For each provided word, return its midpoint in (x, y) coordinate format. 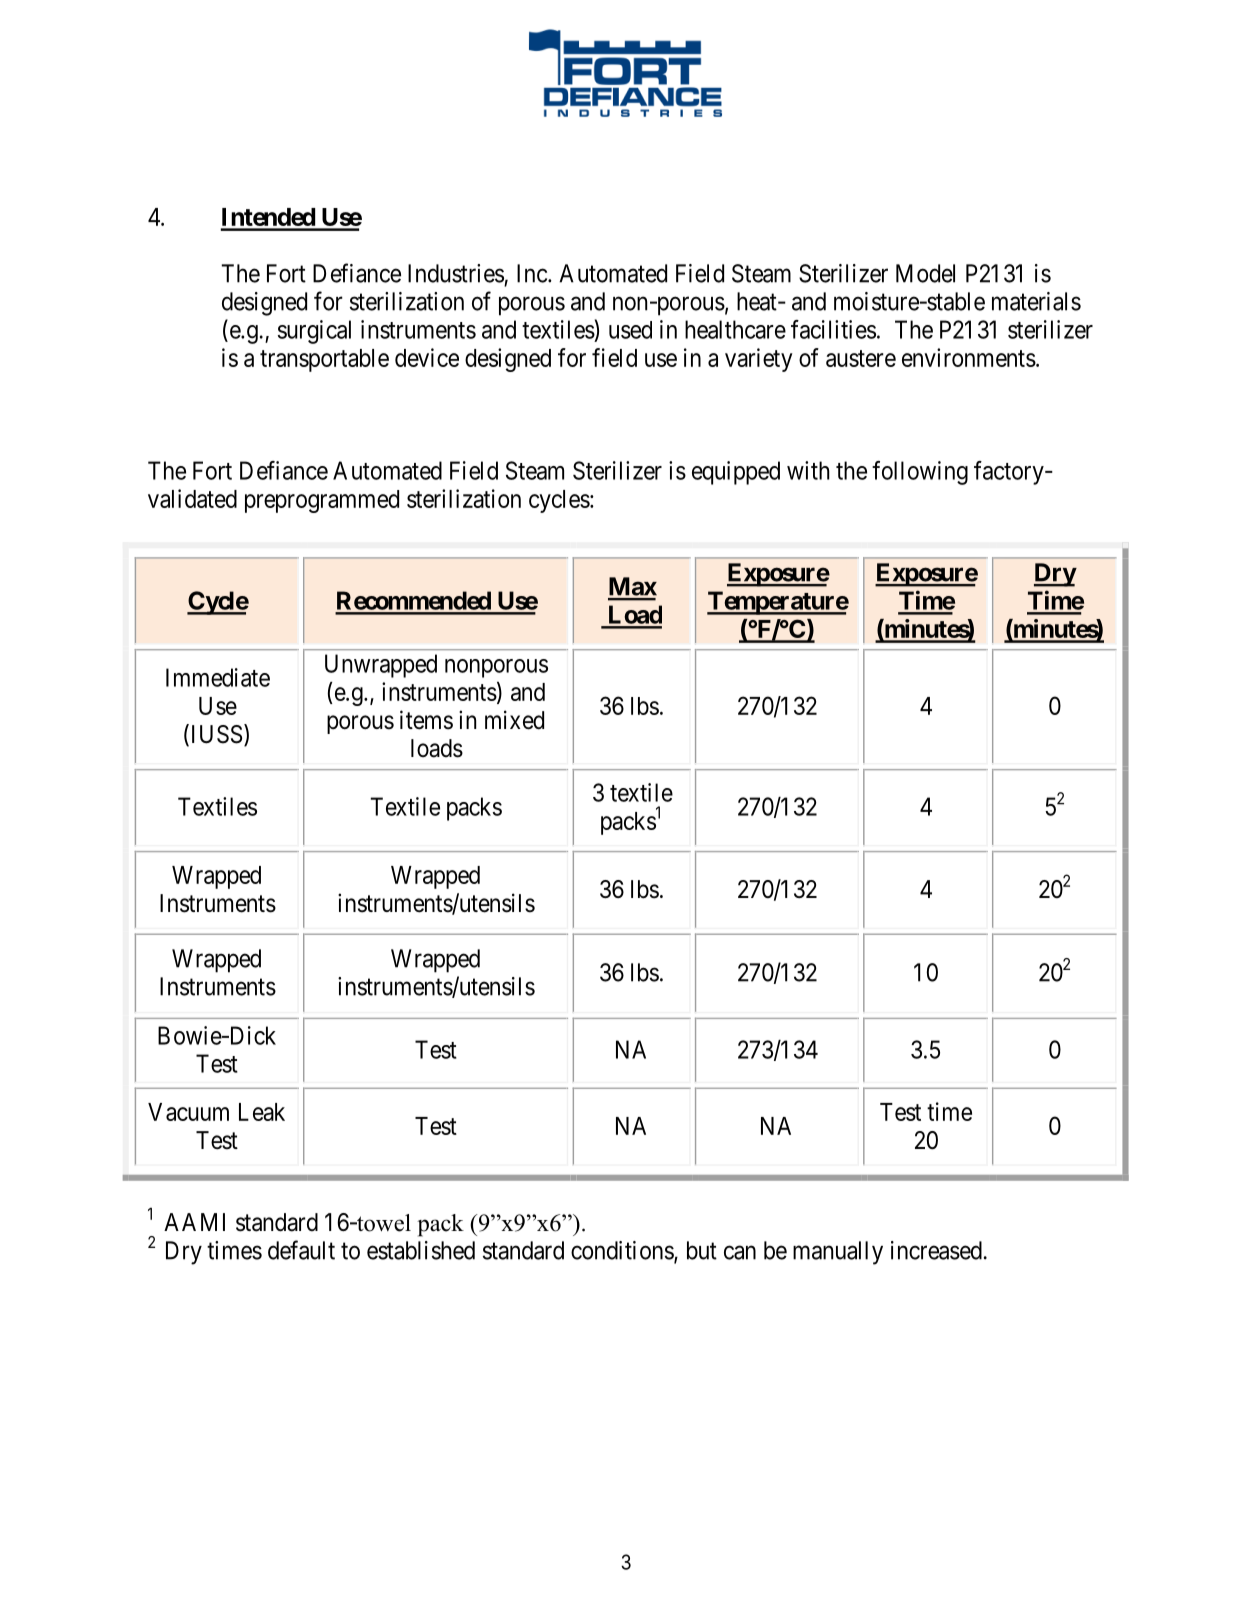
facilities (833, 329)
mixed (514, 720)
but (702, 1250)
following (920, 473)
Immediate (218, 677)
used (630, 330)
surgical (314, 332)
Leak (262, 1112)
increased (936, 1250)
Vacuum (188, 1112)
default (301, 1250)
